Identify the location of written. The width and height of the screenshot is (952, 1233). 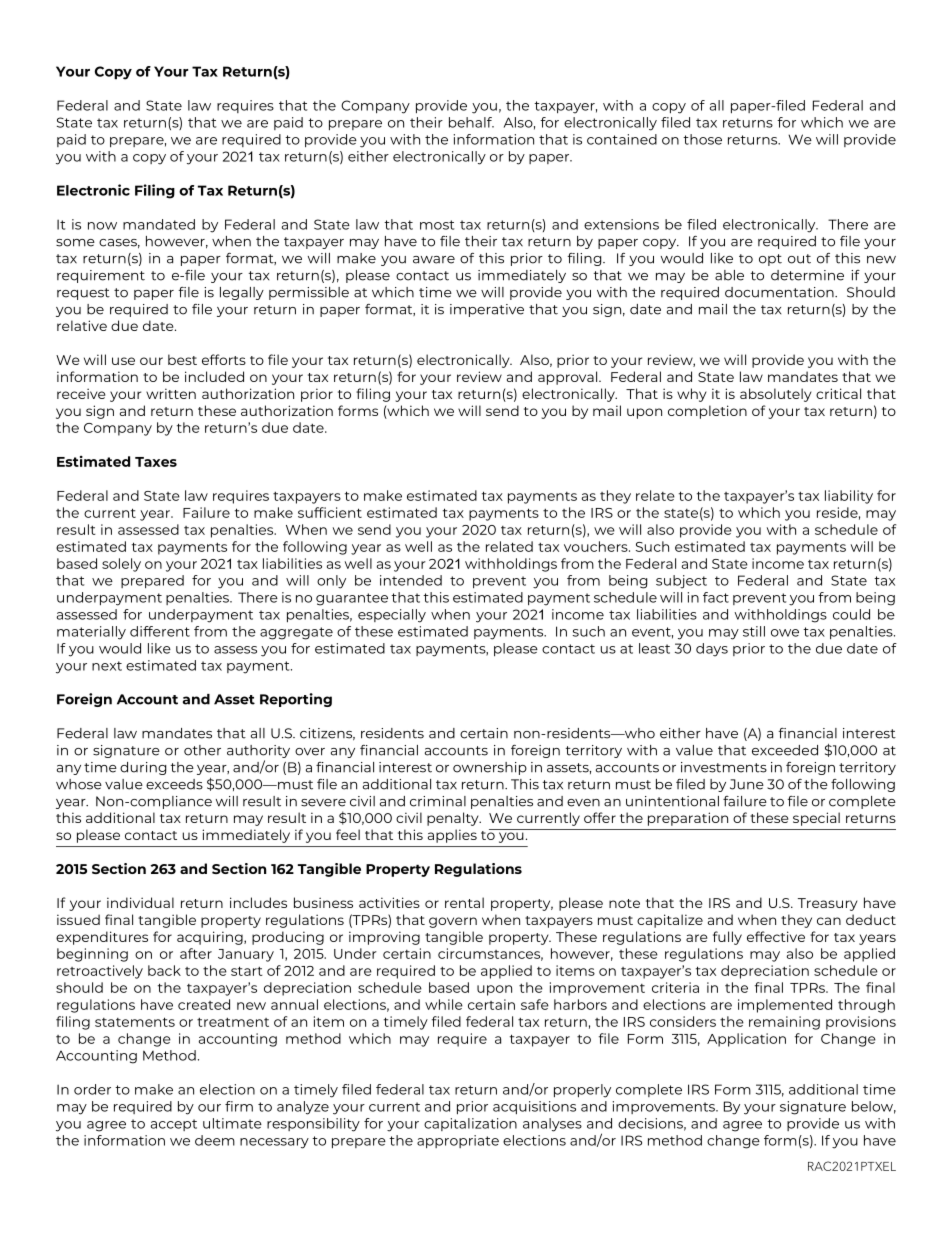
(171, 393).
